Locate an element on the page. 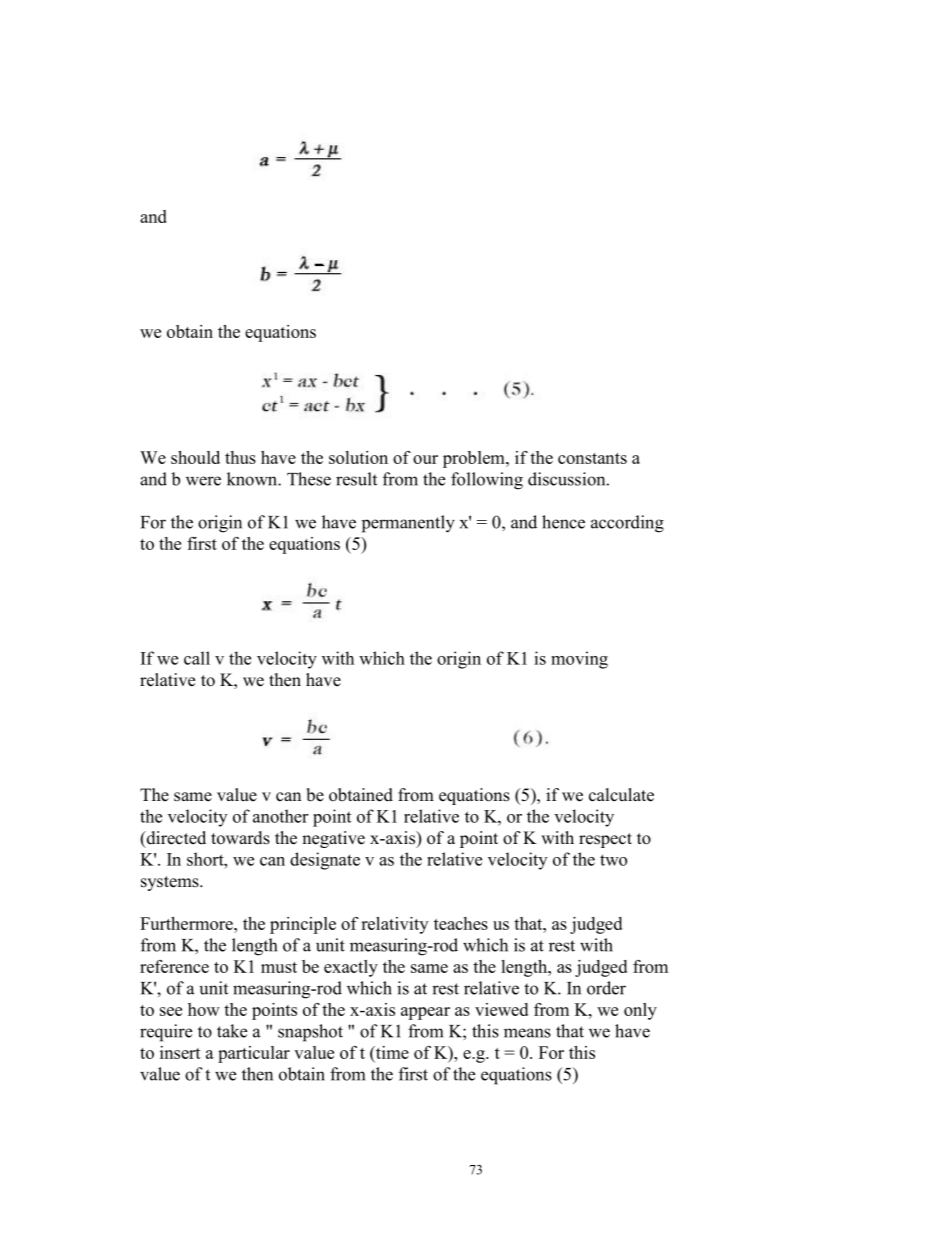 The height and width of the document is (1233, 952). time is located at coordinates (391, 1053).
